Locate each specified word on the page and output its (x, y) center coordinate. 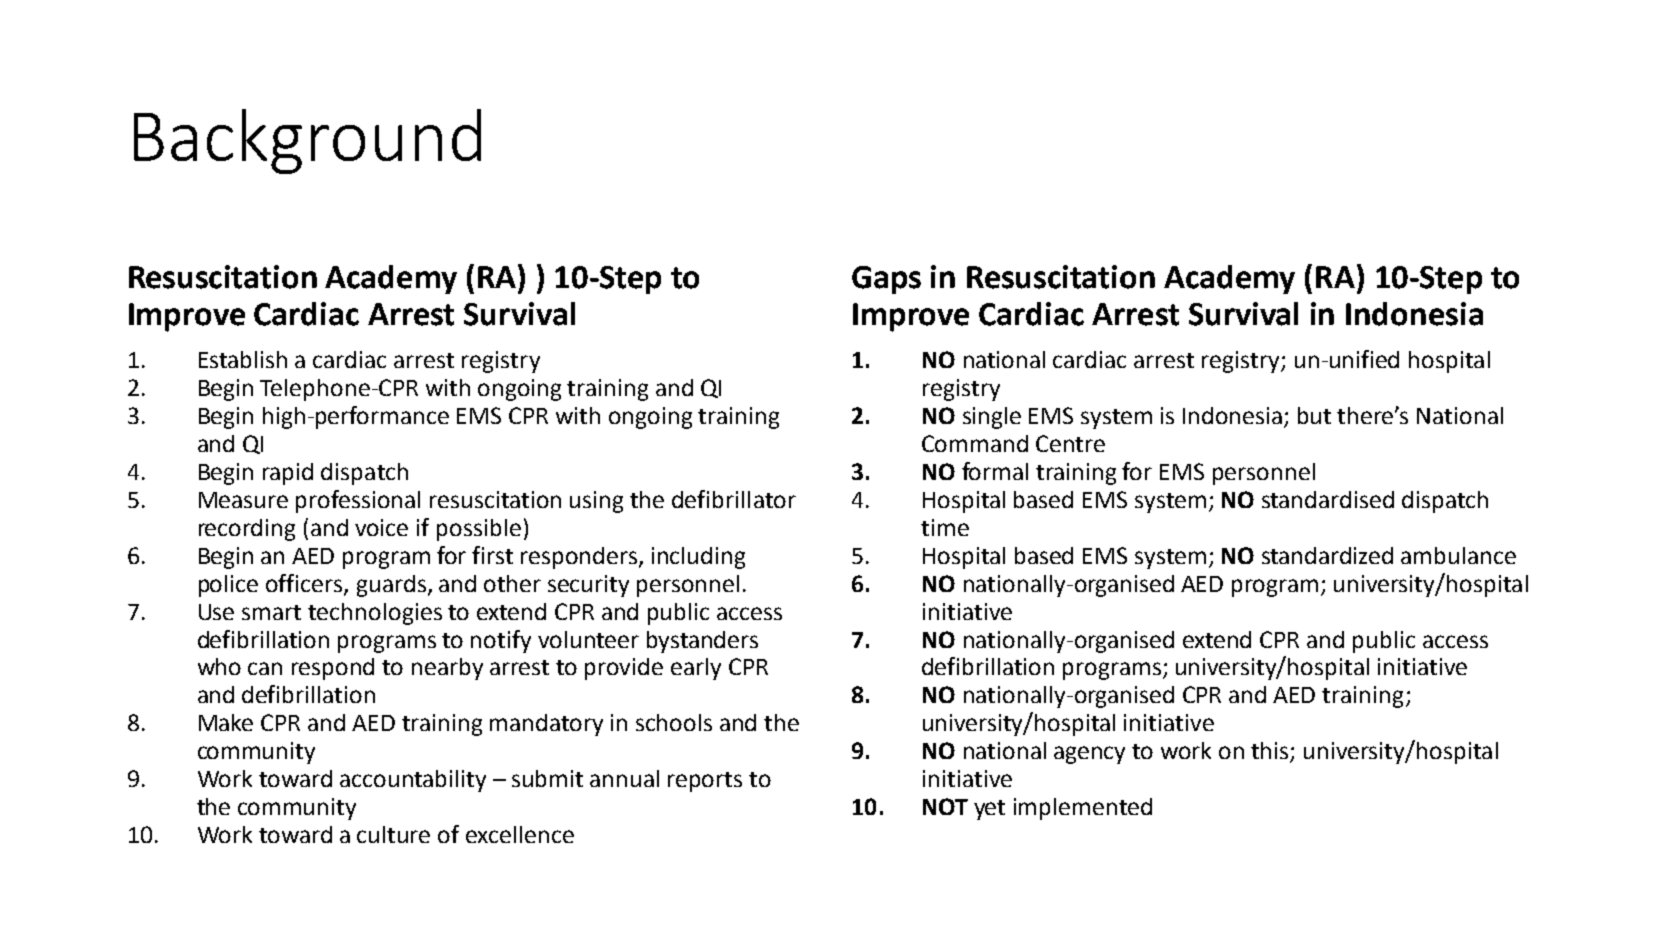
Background (307, 141)
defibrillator (734, 499)
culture (393, 834)
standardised (1328, 499)
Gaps (886, 280)
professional (358, 501)
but (1314, 415)
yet (989, 810)
